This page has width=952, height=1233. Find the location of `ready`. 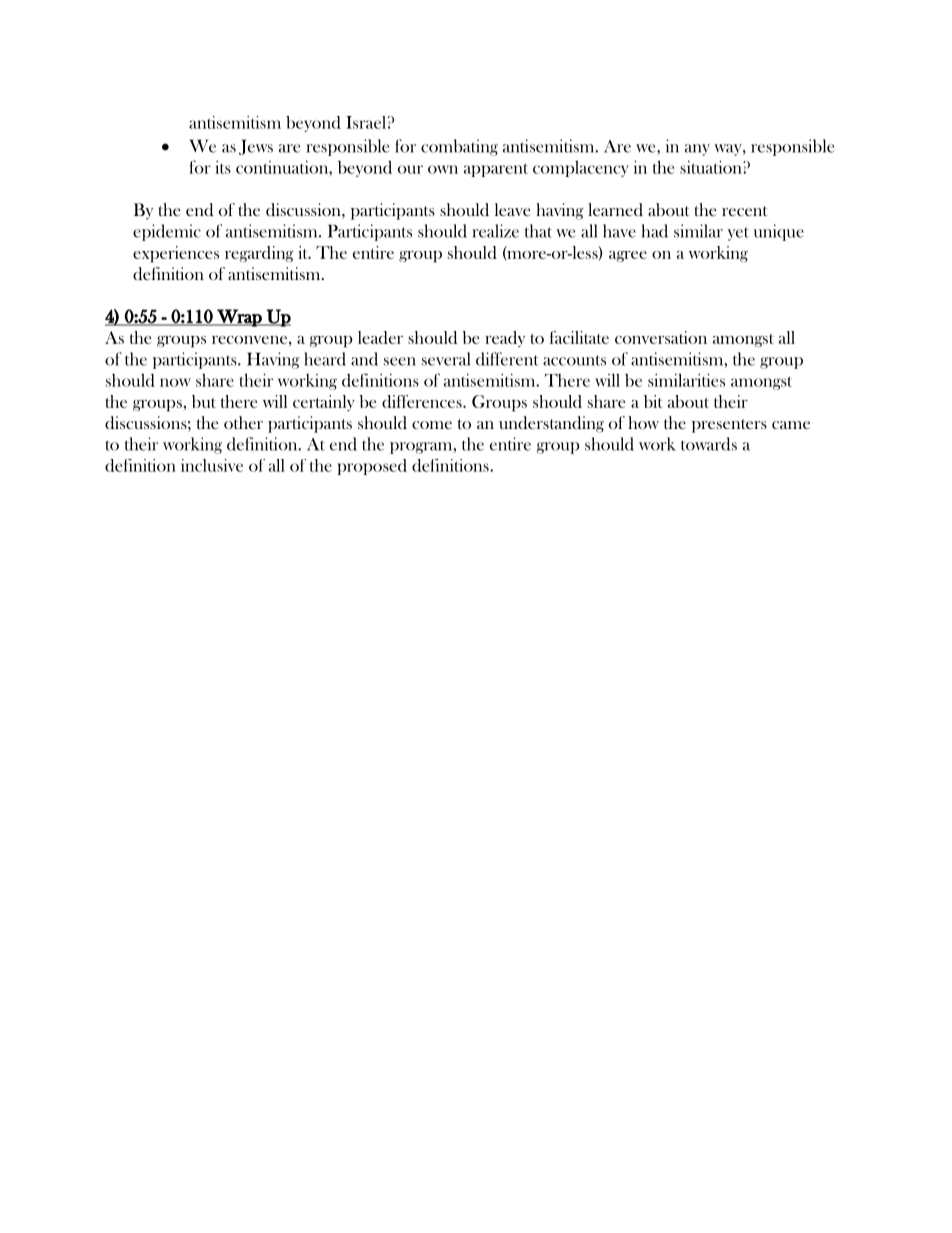

ready is located at coordinates (505, 339).
